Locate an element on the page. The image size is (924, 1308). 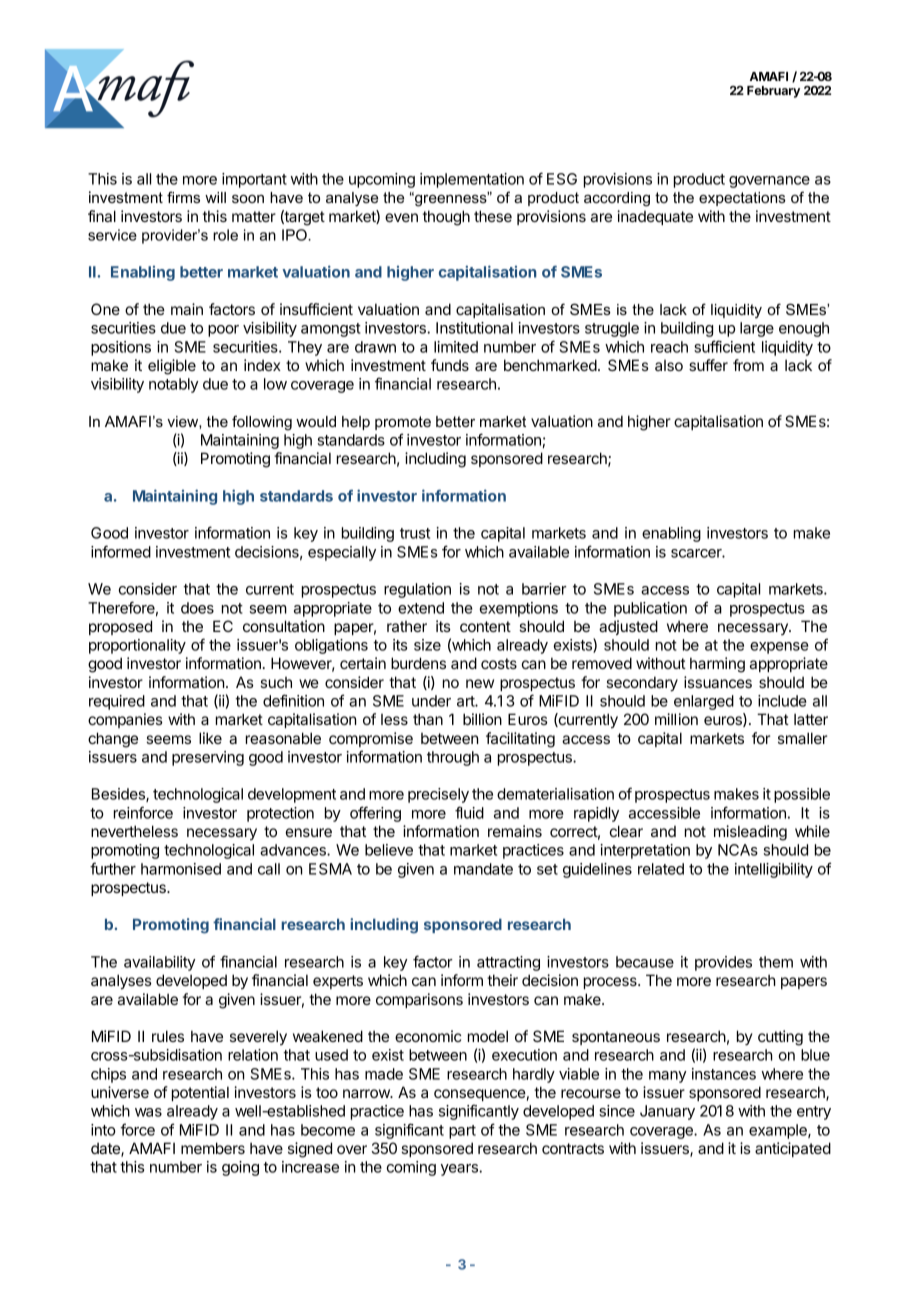
implementation is located at coordinates (472, 180).
